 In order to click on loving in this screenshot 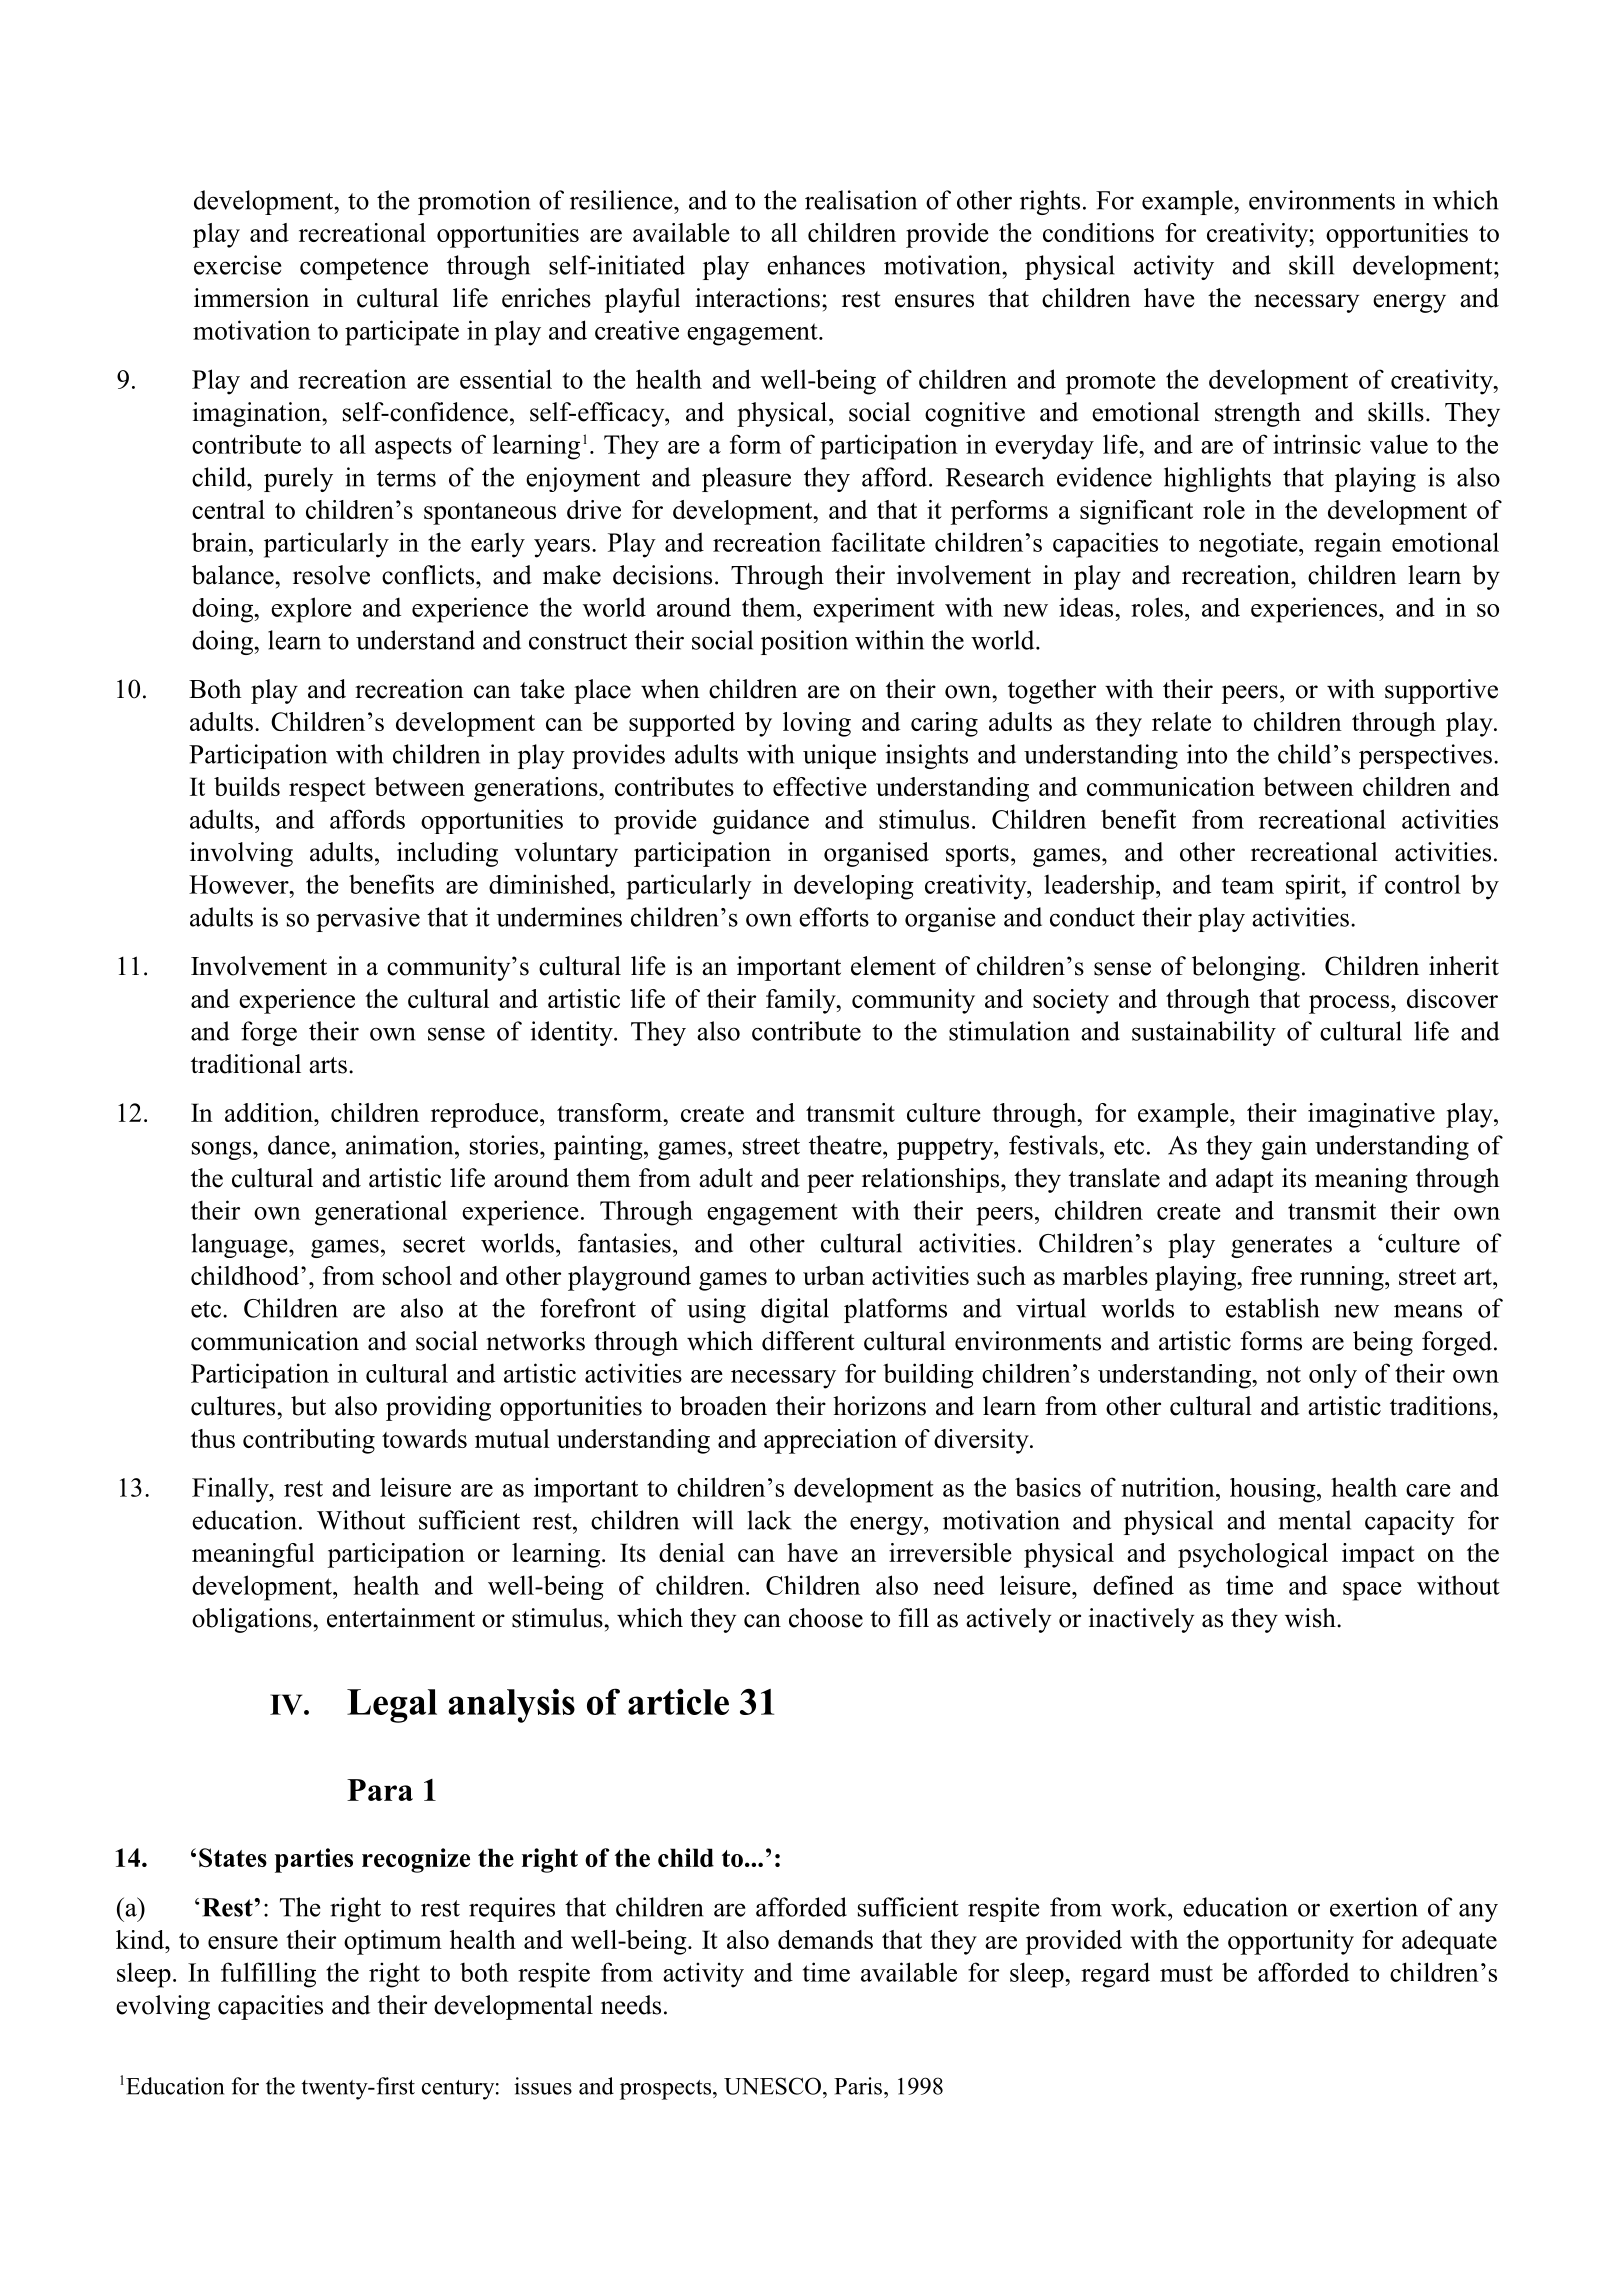, I will do `click(817, 724)`.
